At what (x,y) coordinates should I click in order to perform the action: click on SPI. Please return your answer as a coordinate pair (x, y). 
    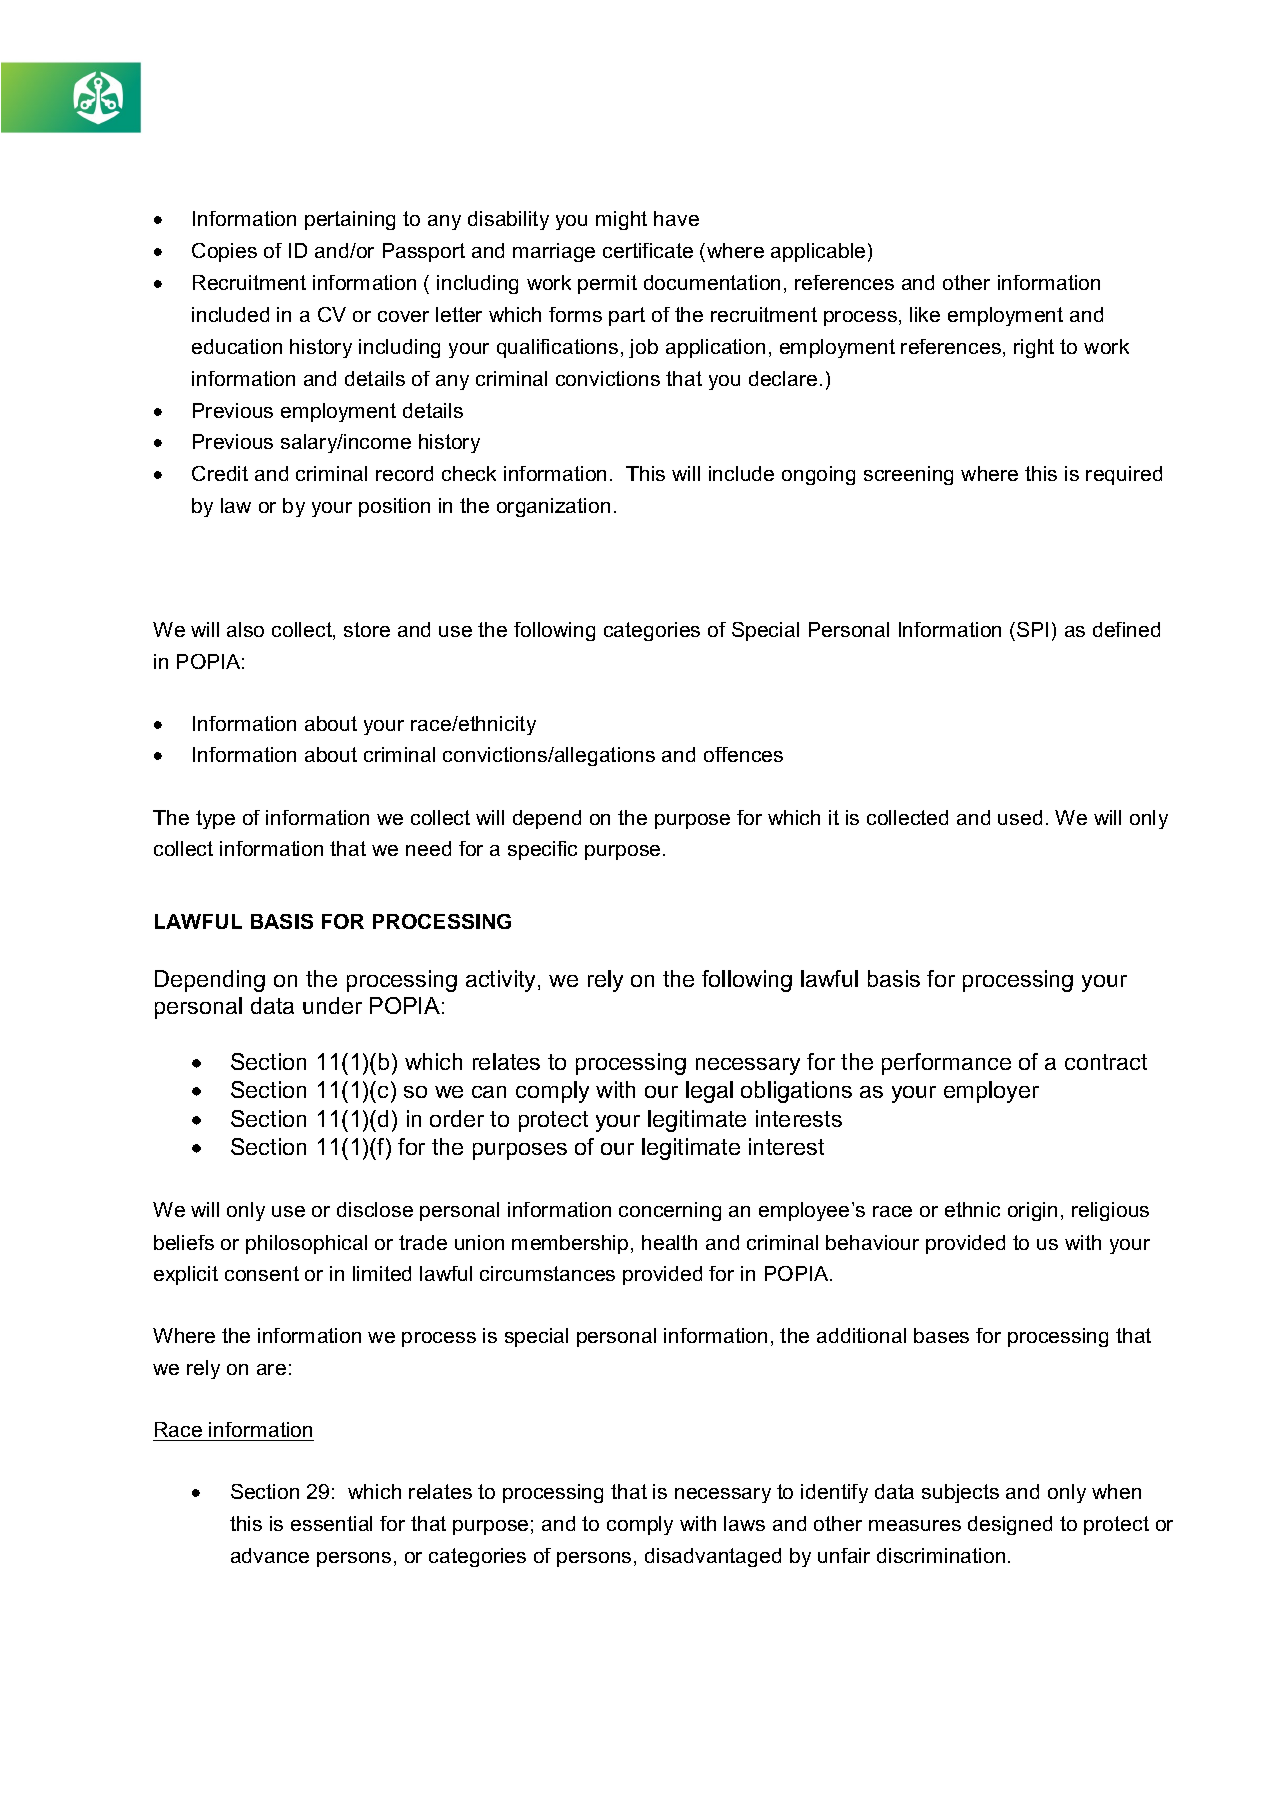
    Looking at the image, I should click on (1032, 629).
